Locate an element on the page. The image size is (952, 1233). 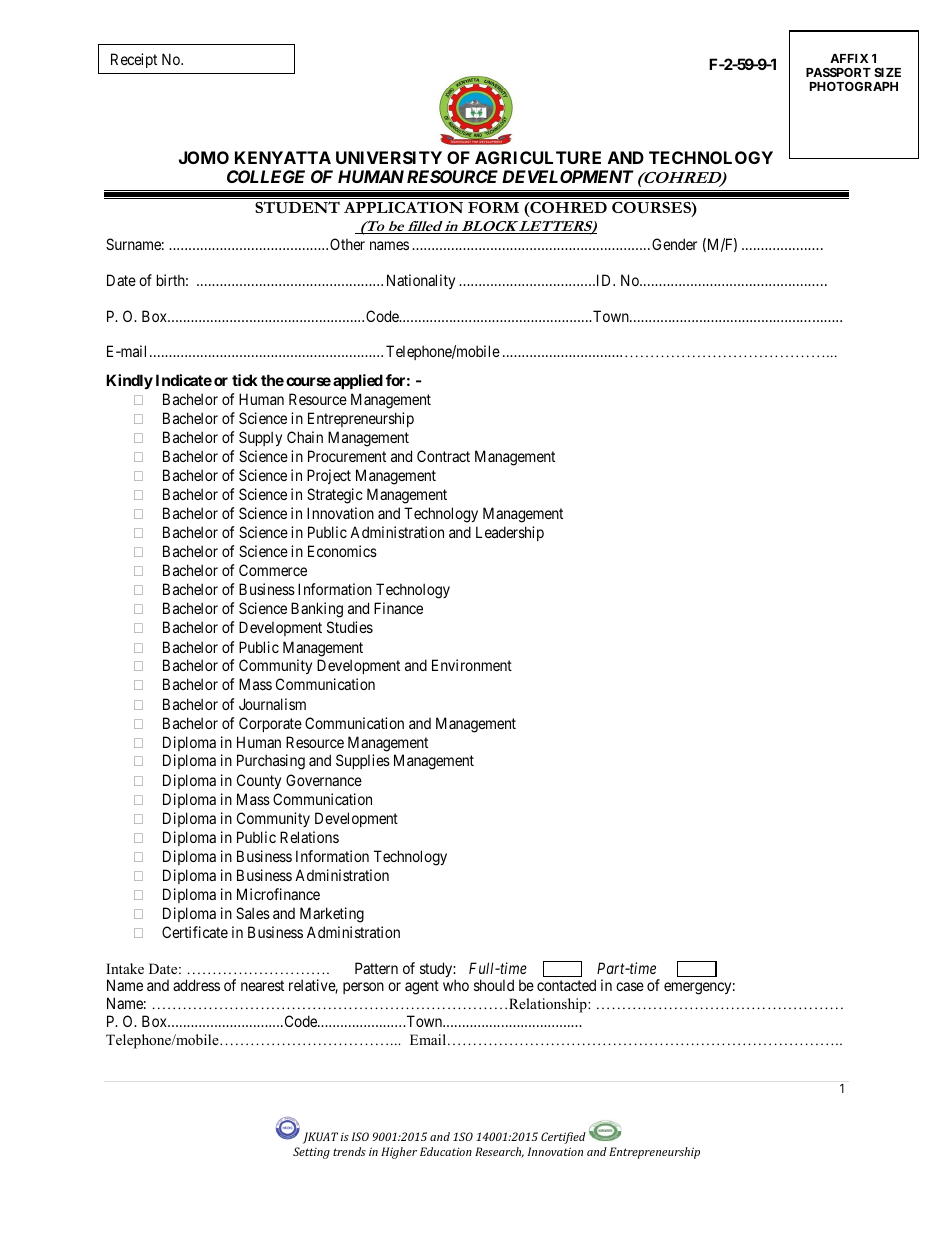
Receipt is located at coordinates (134, 60).
